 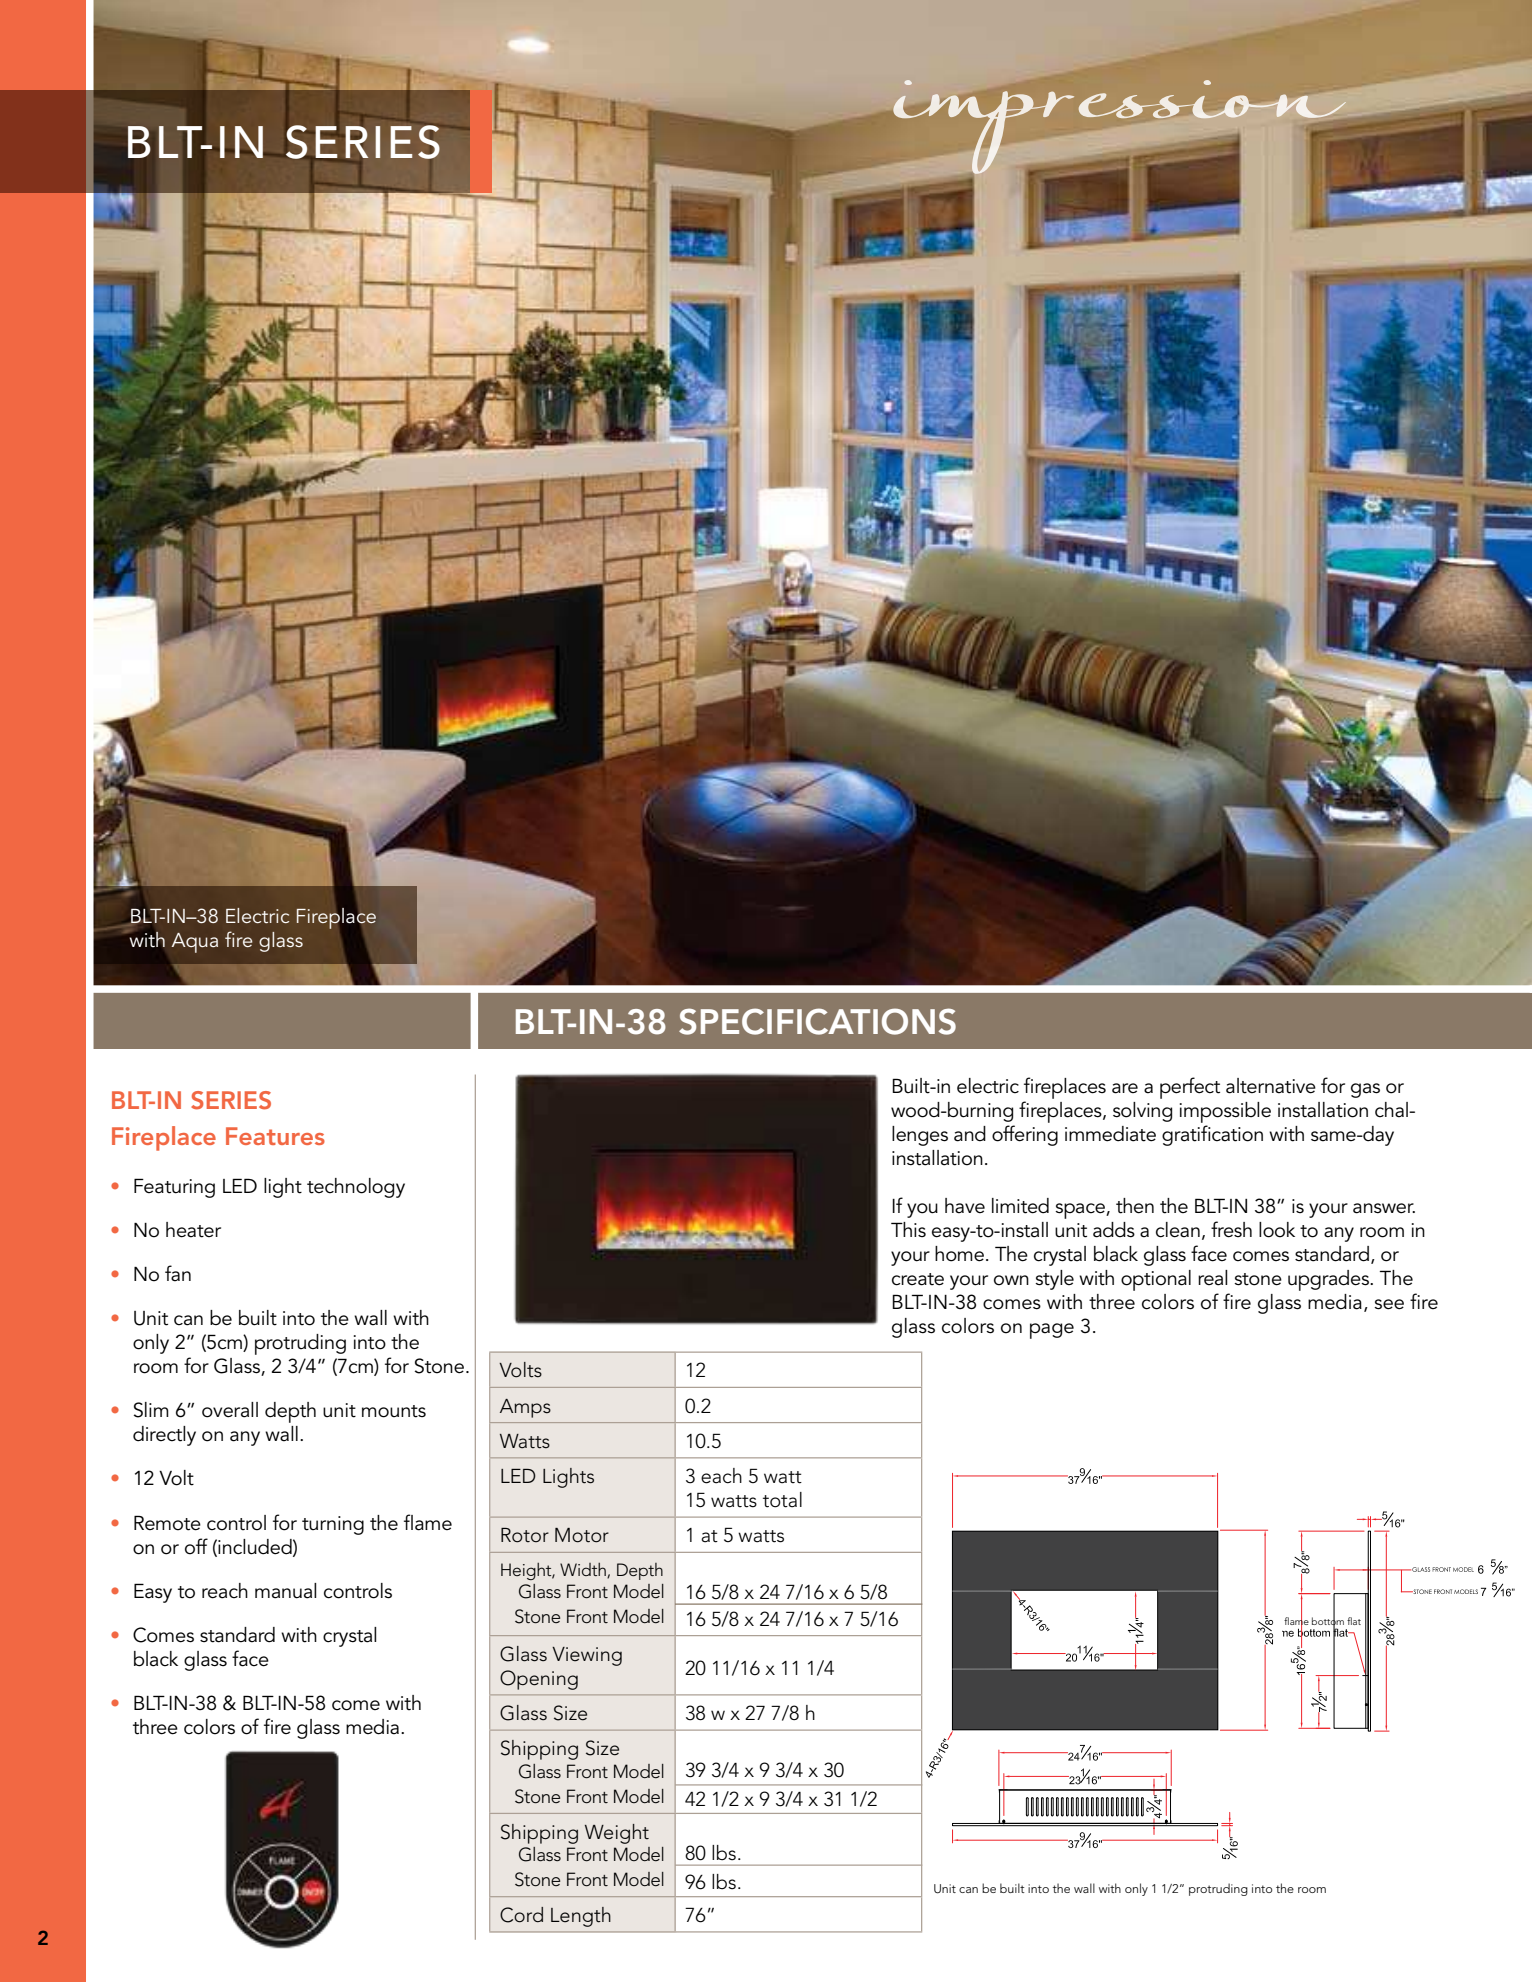 What do you see at coordinates (521, 1915) in the screenshot?
I see `Cord` at bounding box center [521, 1915].
